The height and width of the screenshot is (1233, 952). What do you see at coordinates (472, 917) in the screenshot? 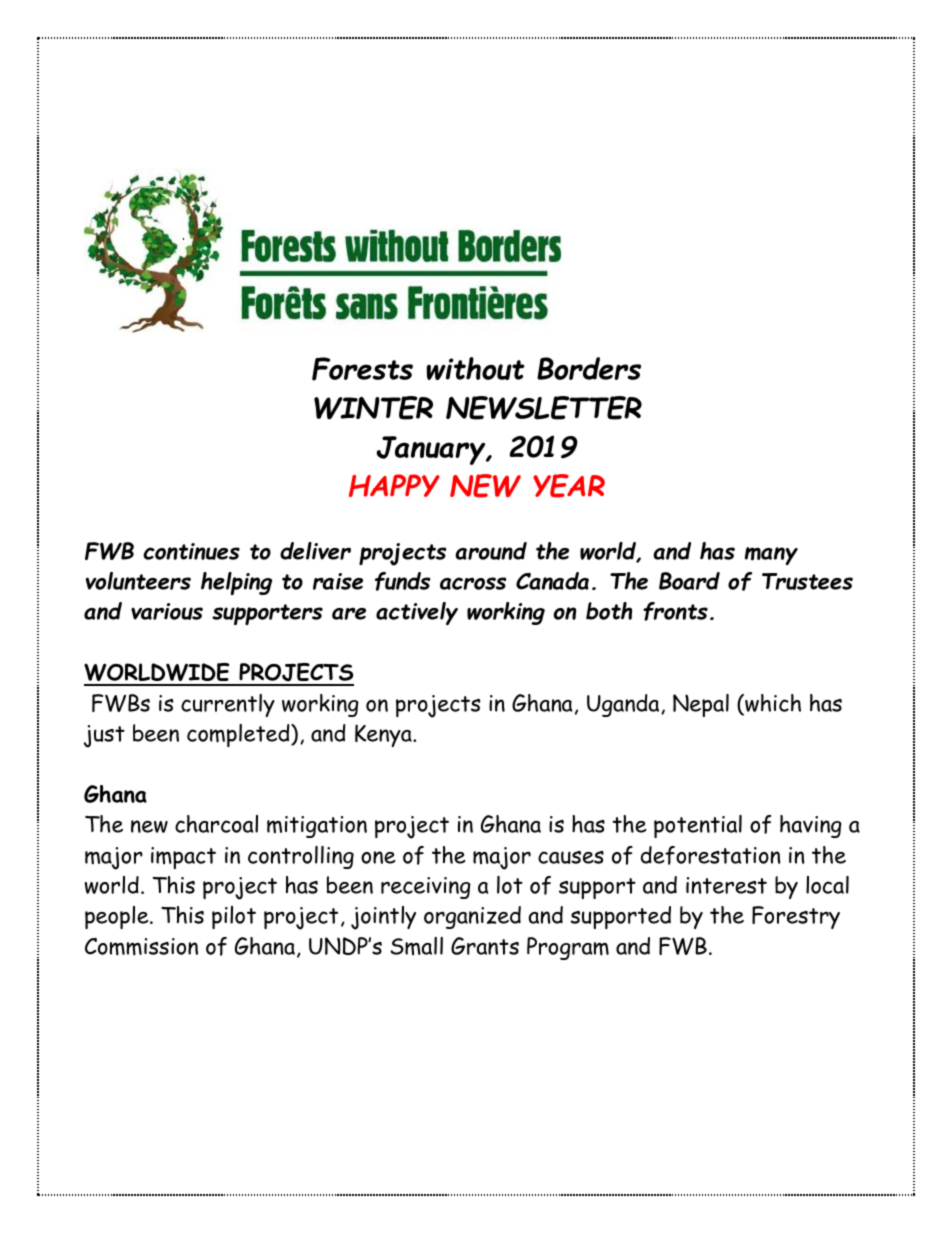
I see `organized` at bounding box center [472, 917].
